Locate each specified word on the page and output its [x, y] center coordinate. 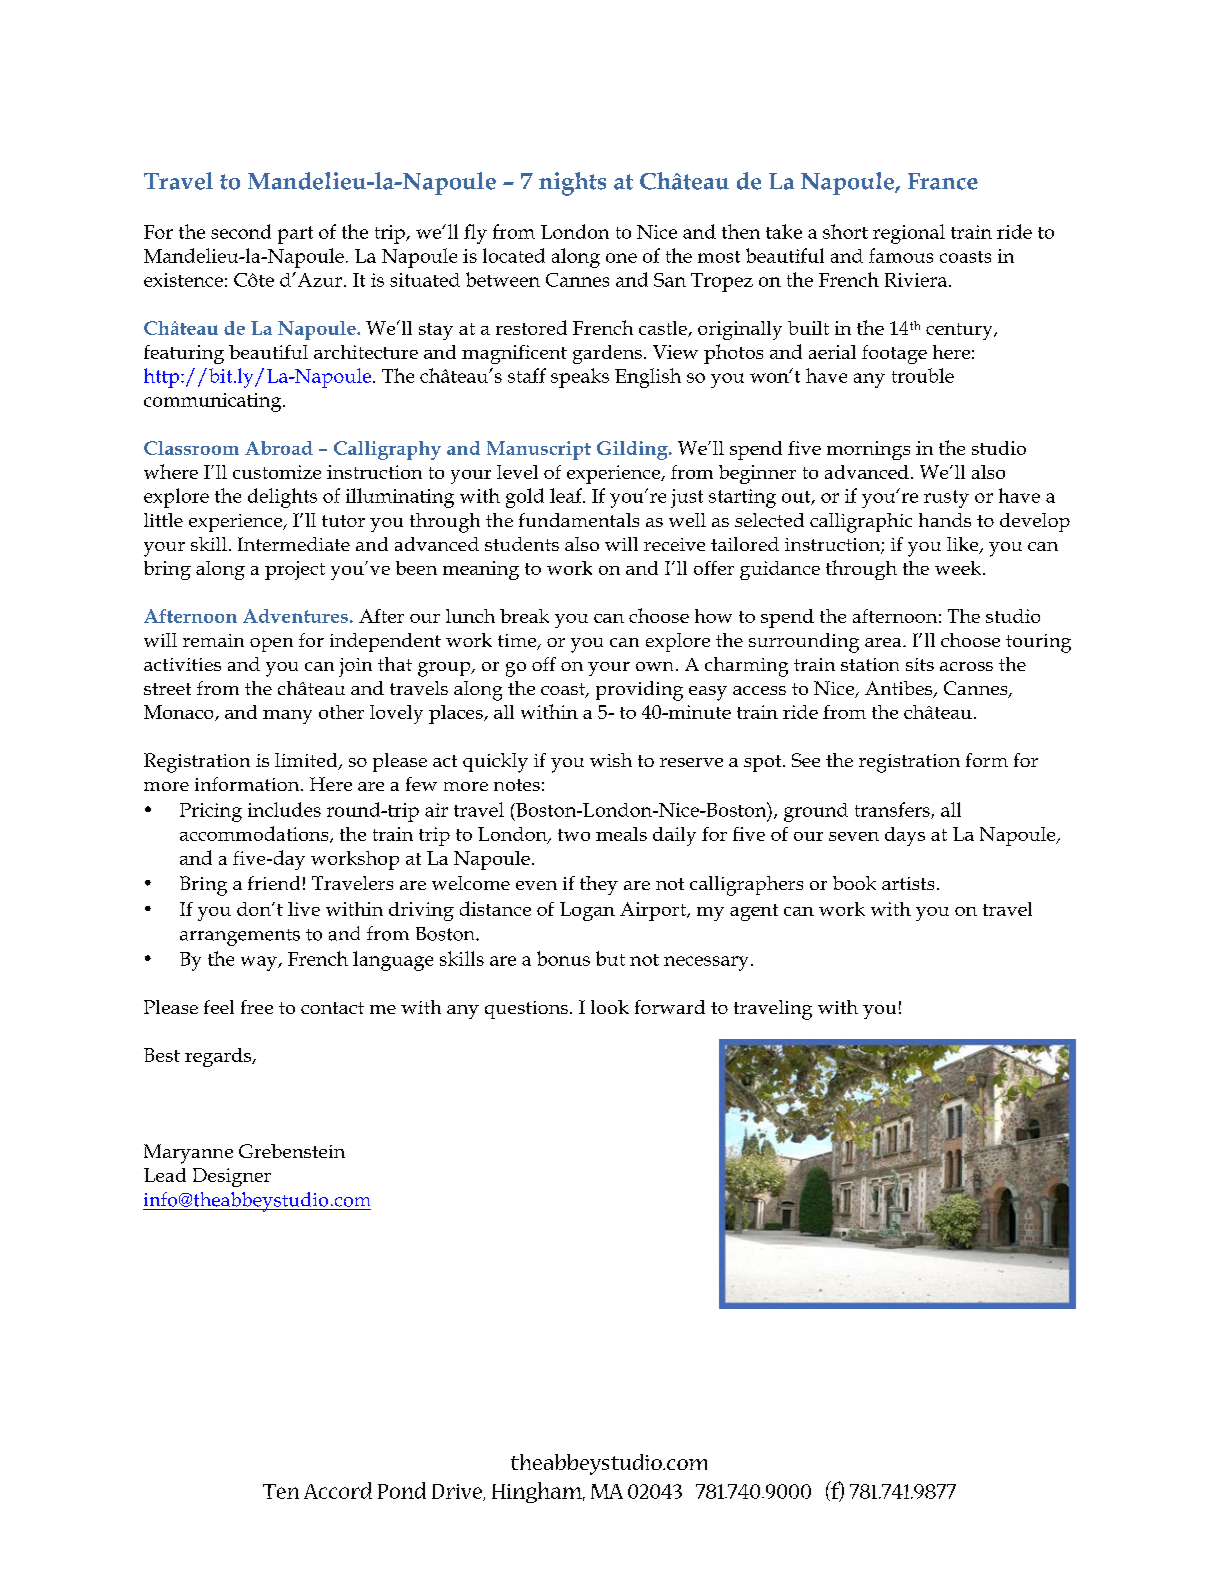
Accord [338, 1490]
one [621, 258]
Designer [232, 1177]
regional [909, 234]
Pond [402, 1490]
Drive [458, 1492]
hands [945, 520]
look [610, 1007]
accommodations [255, 834]
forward [670, 1007]
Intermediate [294, 544]
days [905, 836]
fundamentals [579, 520]
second [241, 231]
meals [621, 834]
